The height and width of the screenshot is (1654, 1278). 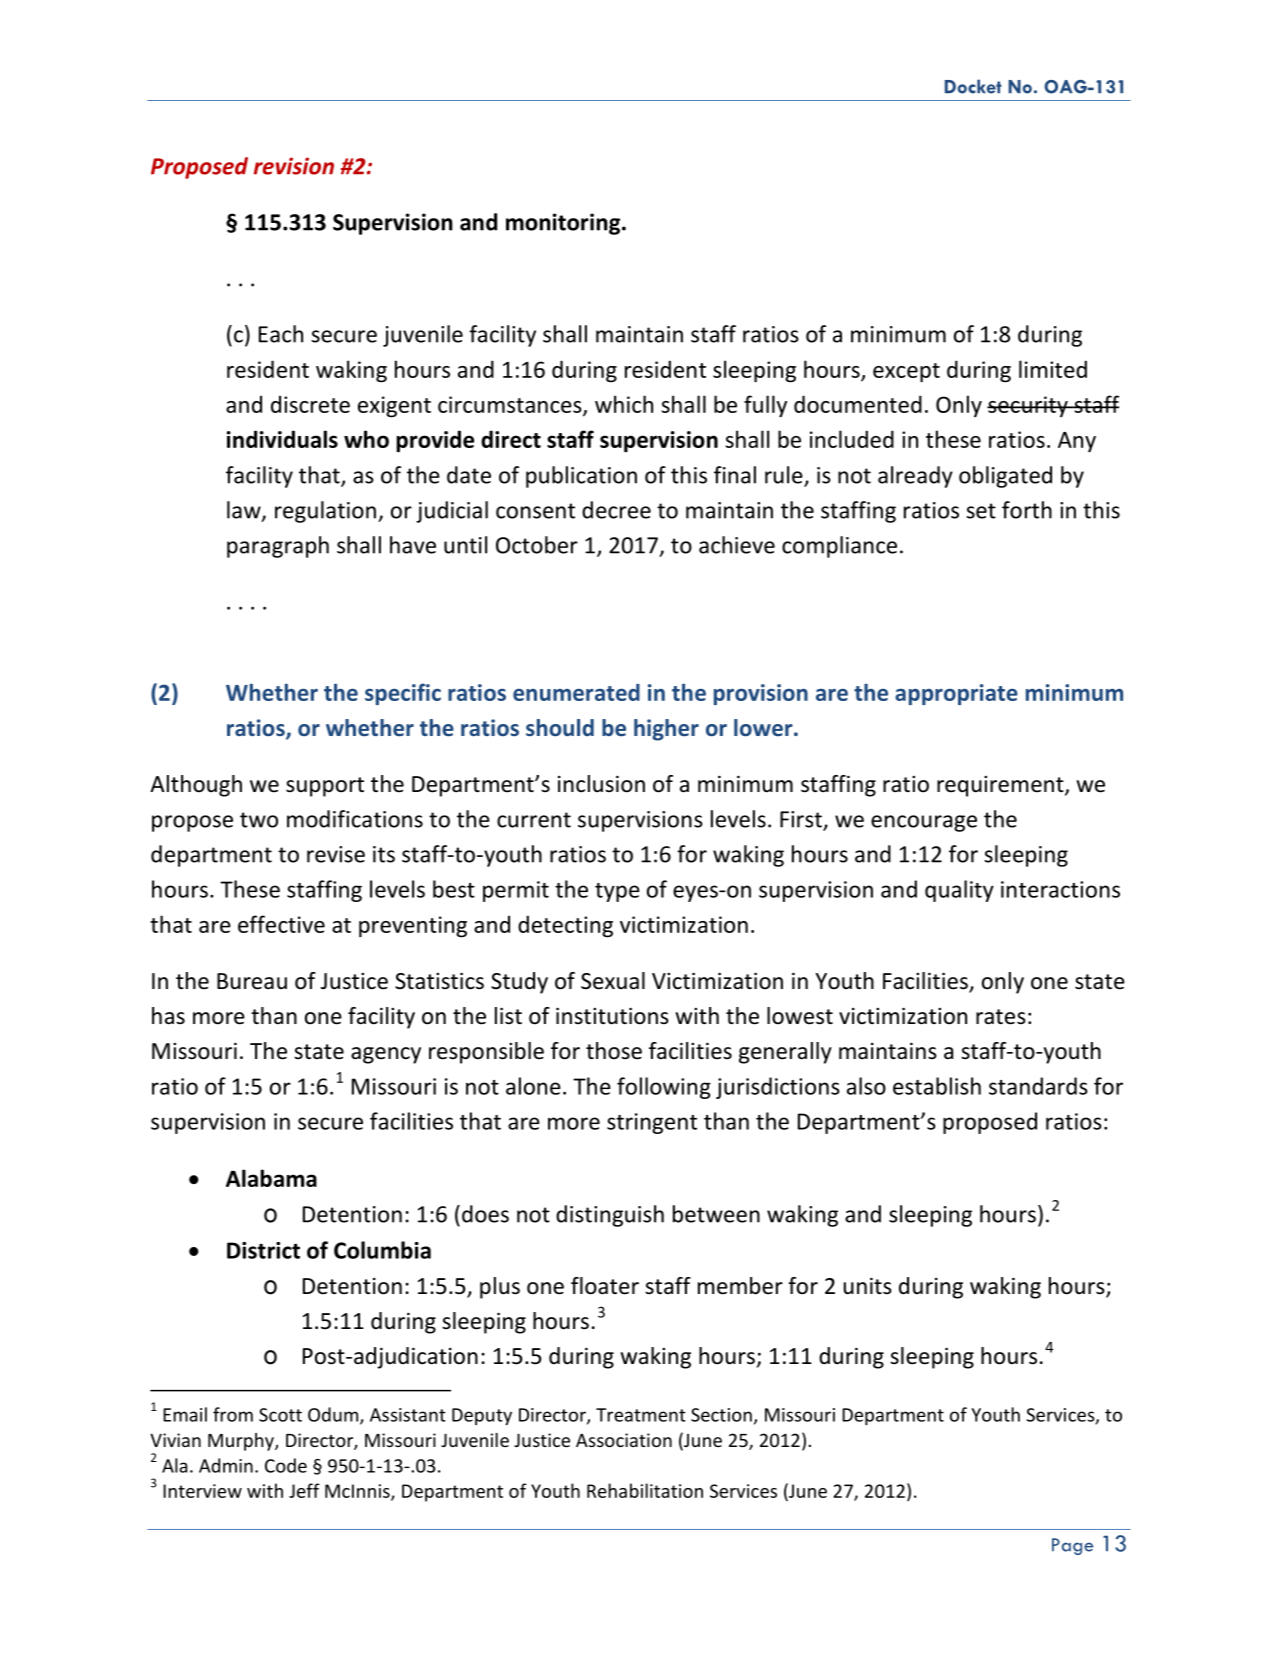 What do you see at coordinates (937, 1086) in the screenshot?
I see `establish` at bounding box center [937, 1086].
